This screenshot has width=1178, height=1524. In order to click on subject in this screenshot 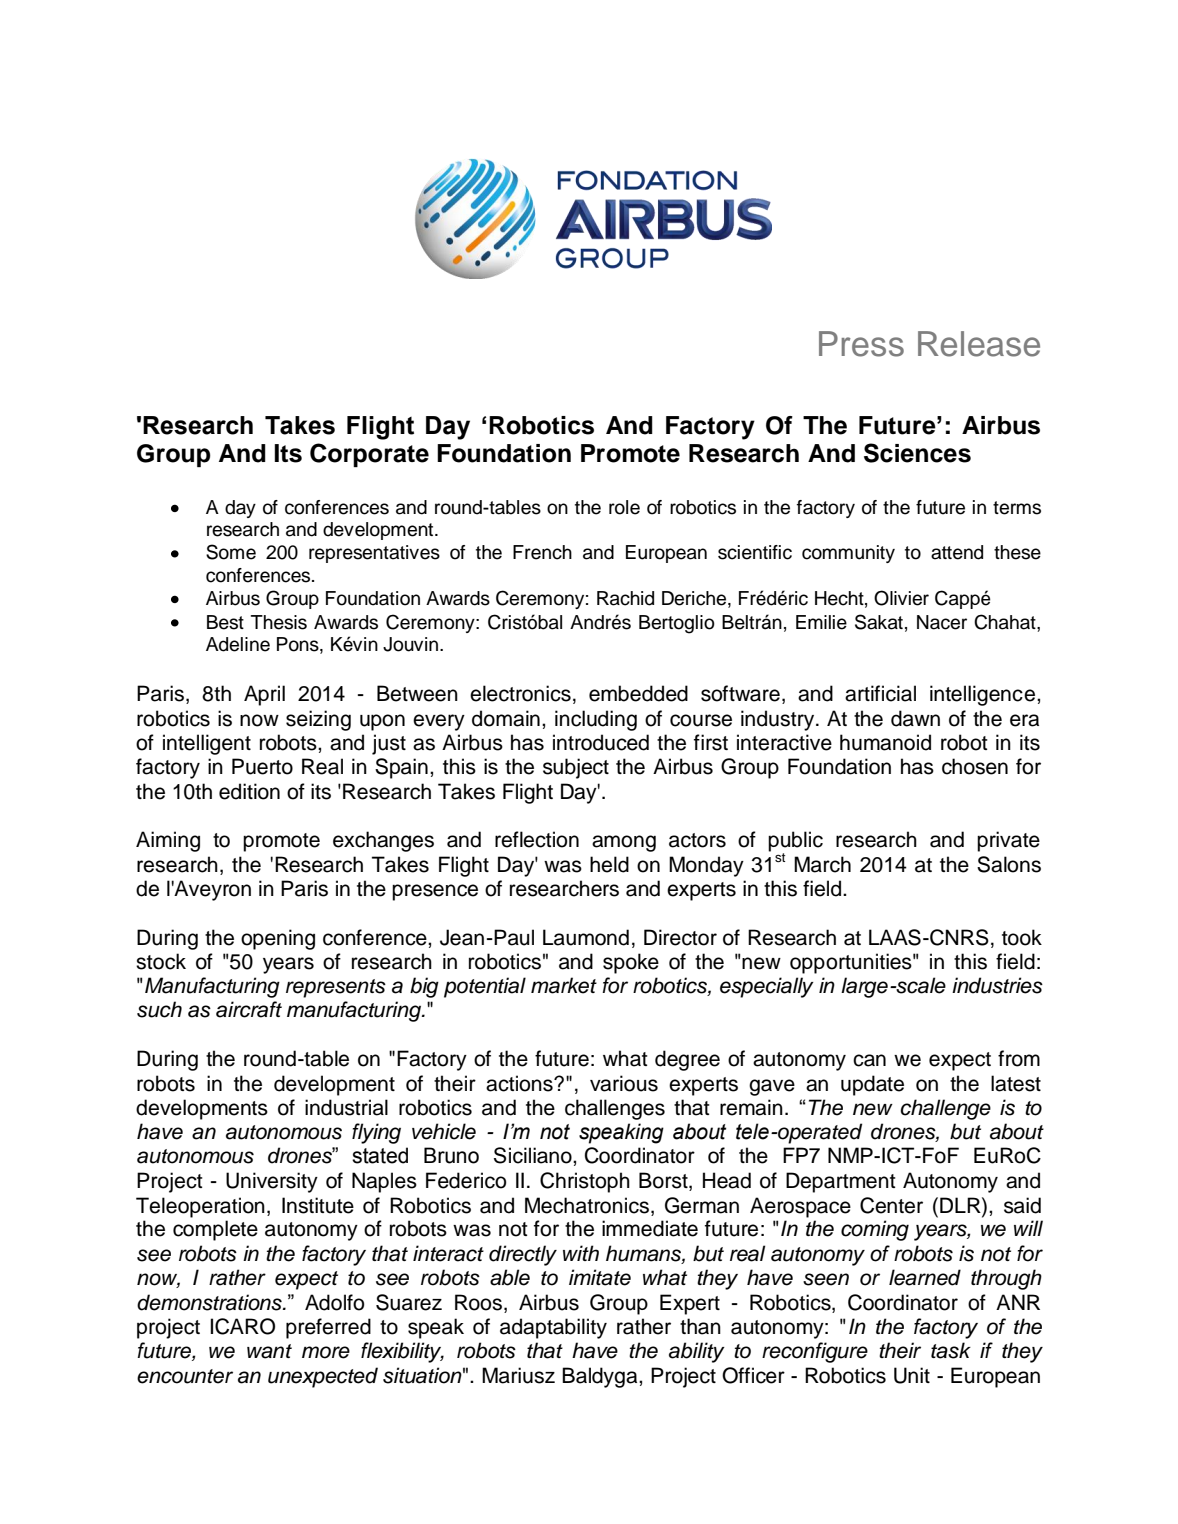, I will do `click(576, 768)`.
